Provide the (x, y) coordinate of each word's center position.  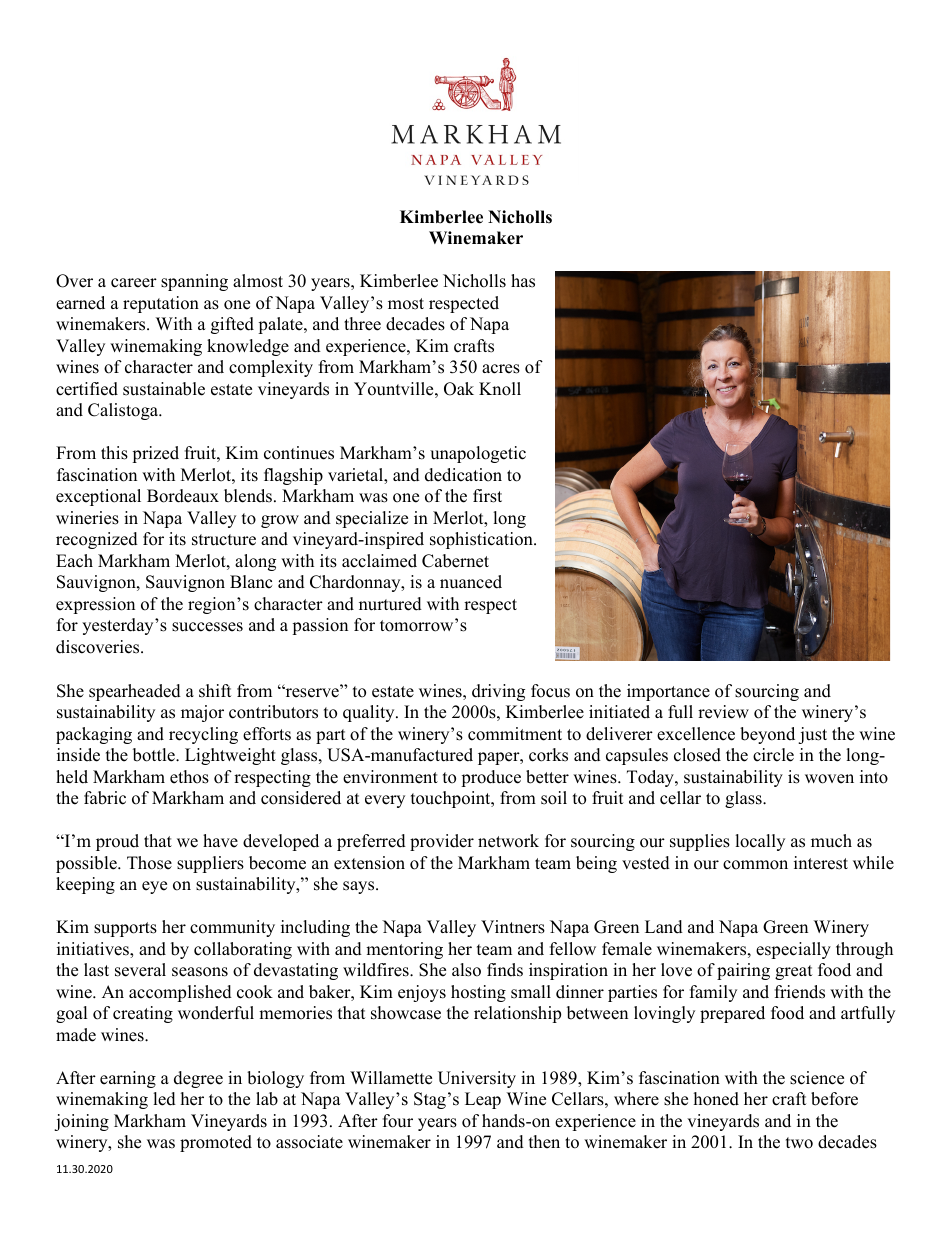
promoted (216, 1143)
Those (149, 863)
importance (668, 692)
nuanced (471, 582)
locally (760, 842)
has (523, 281)
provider (442, 842)
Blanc (251, 582)
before (834, 1099)
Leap (483, 1100)
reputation (161, 304)
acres (501, 369)
